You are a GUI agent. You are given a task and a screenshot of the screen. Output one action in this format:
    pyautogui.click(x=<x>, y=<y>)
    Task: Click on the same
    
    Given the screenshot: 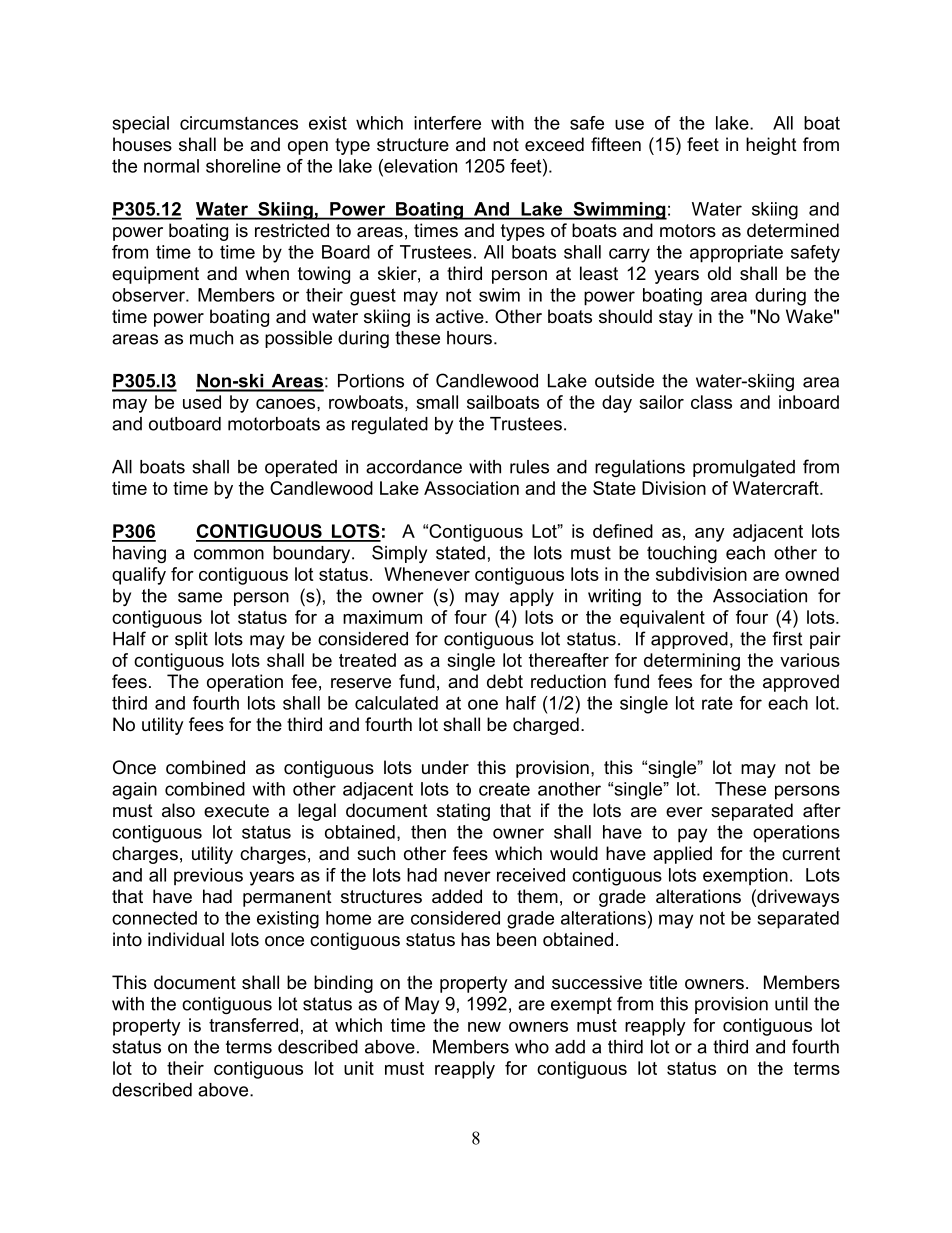 What is the action you would take?
    pyautogui.click(x=200, y=597)
